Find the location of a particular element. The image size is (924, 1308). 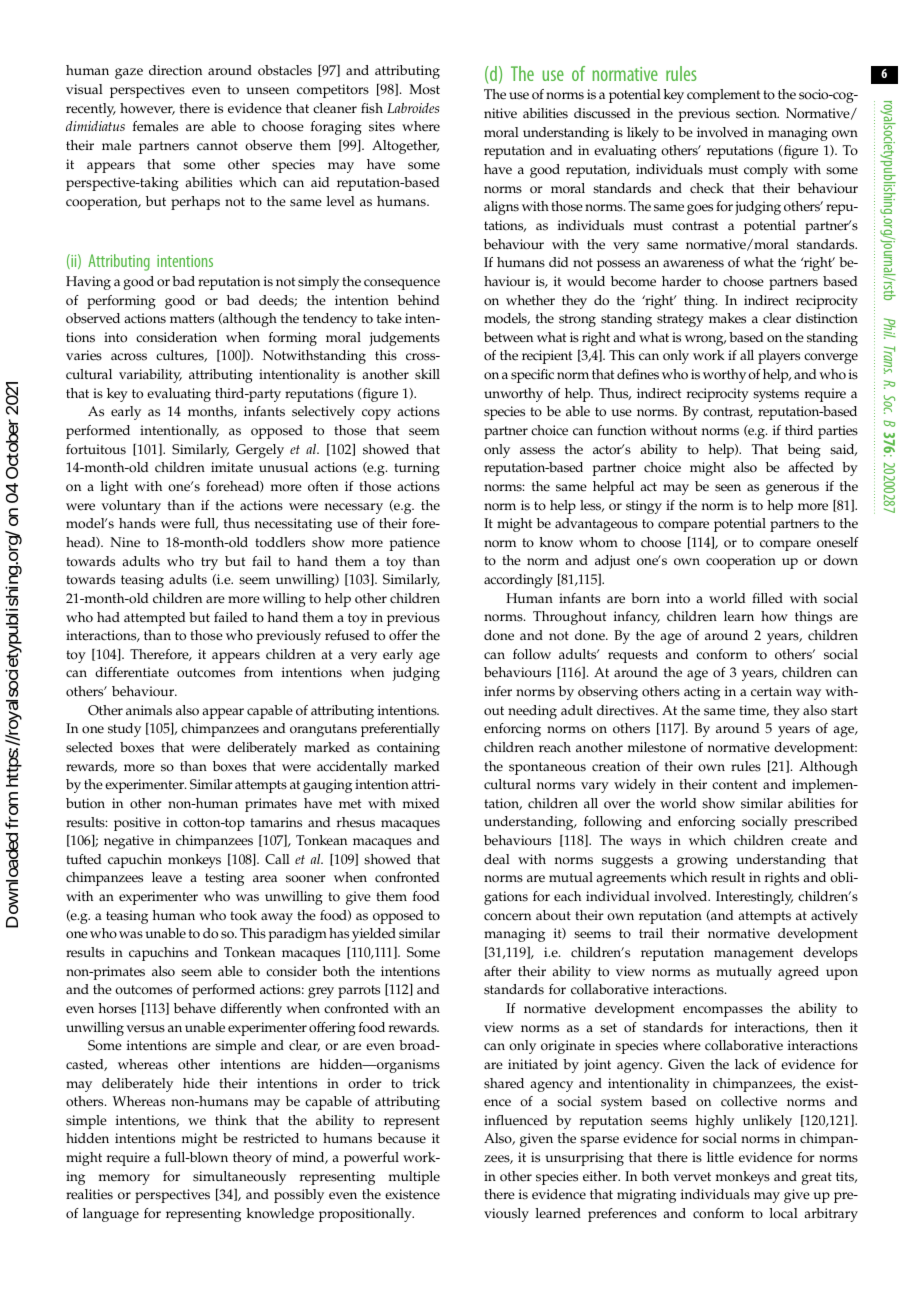

infer is located at coordinates (498, 691).
